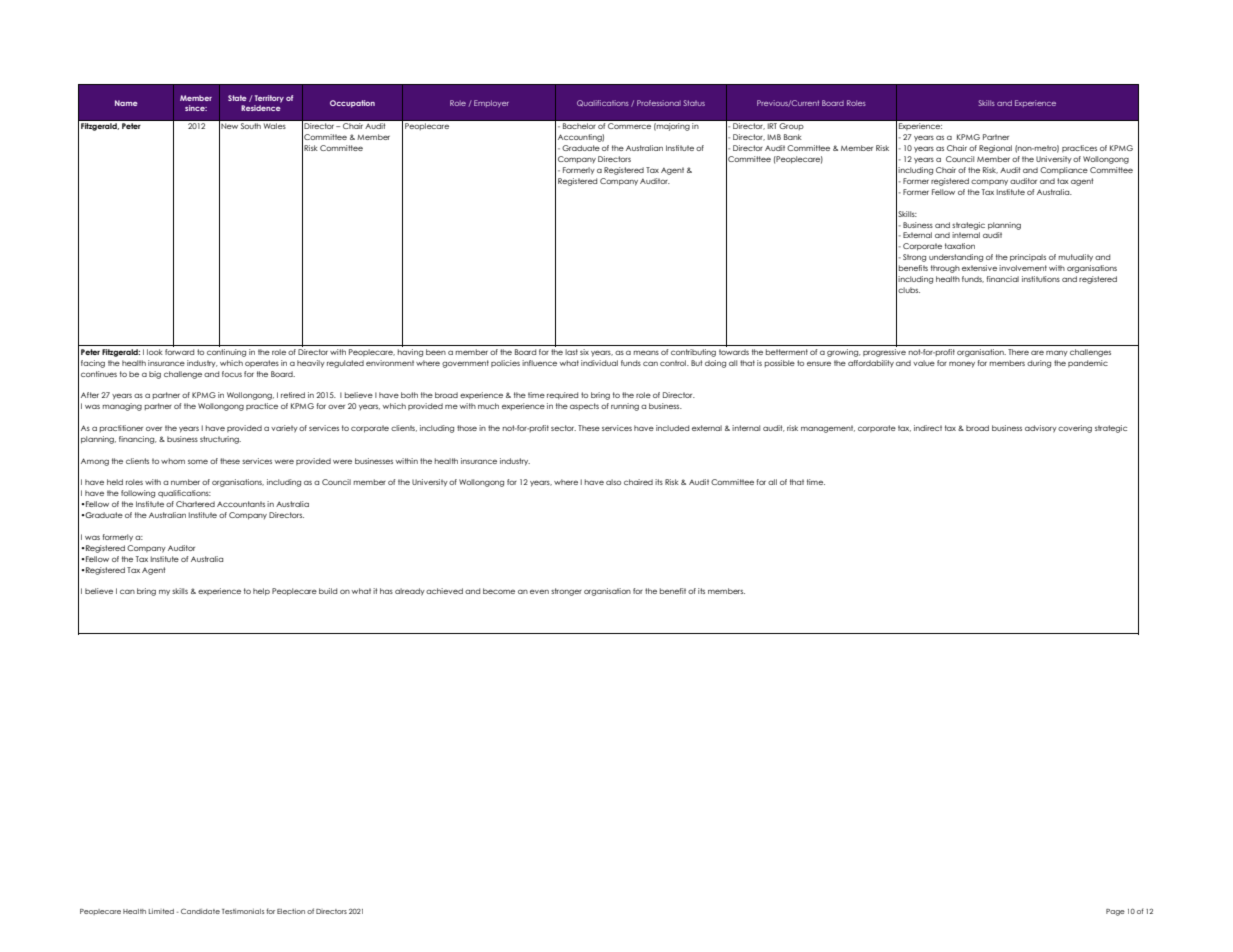 Image resolution: width=1233 pixels, height=952 pixels. What do you see at coordinates (155, 352) in the document?
I see `look` at bounding box center [155, 352].
